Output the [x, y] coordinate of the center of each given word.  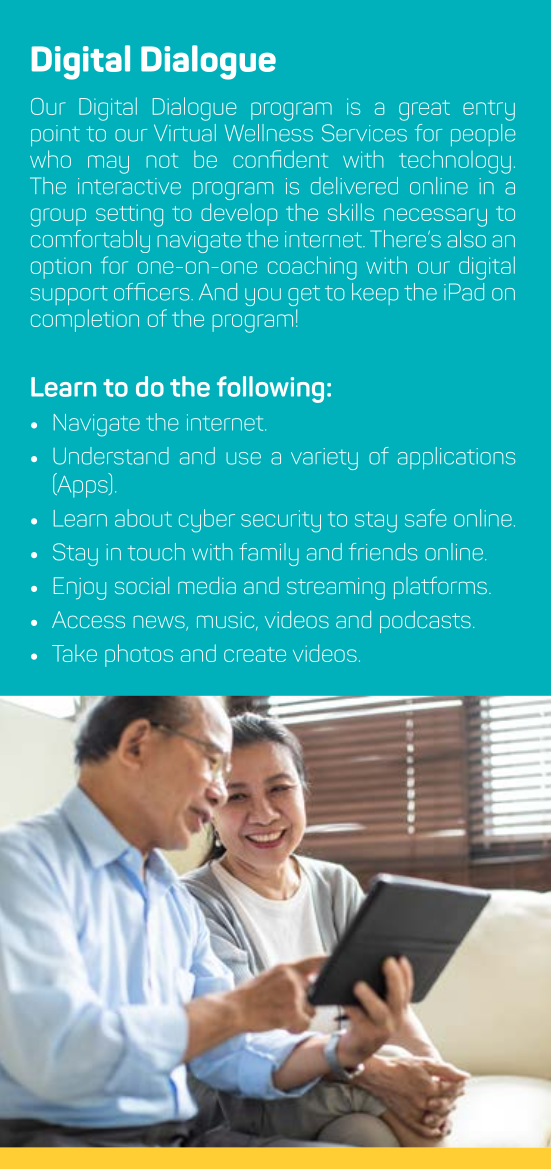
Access [88, 619]
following [270, 389]
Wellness [269, 133]
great [424, 110]
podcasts [425, 622]
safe [426, 518]
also [466, 239]
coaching [312, 268]
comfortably [90, 241]
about [143, 518]
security [281, 521]
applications [456, 458]
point [55, 135]
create [255, 654]
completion [85, 320]
